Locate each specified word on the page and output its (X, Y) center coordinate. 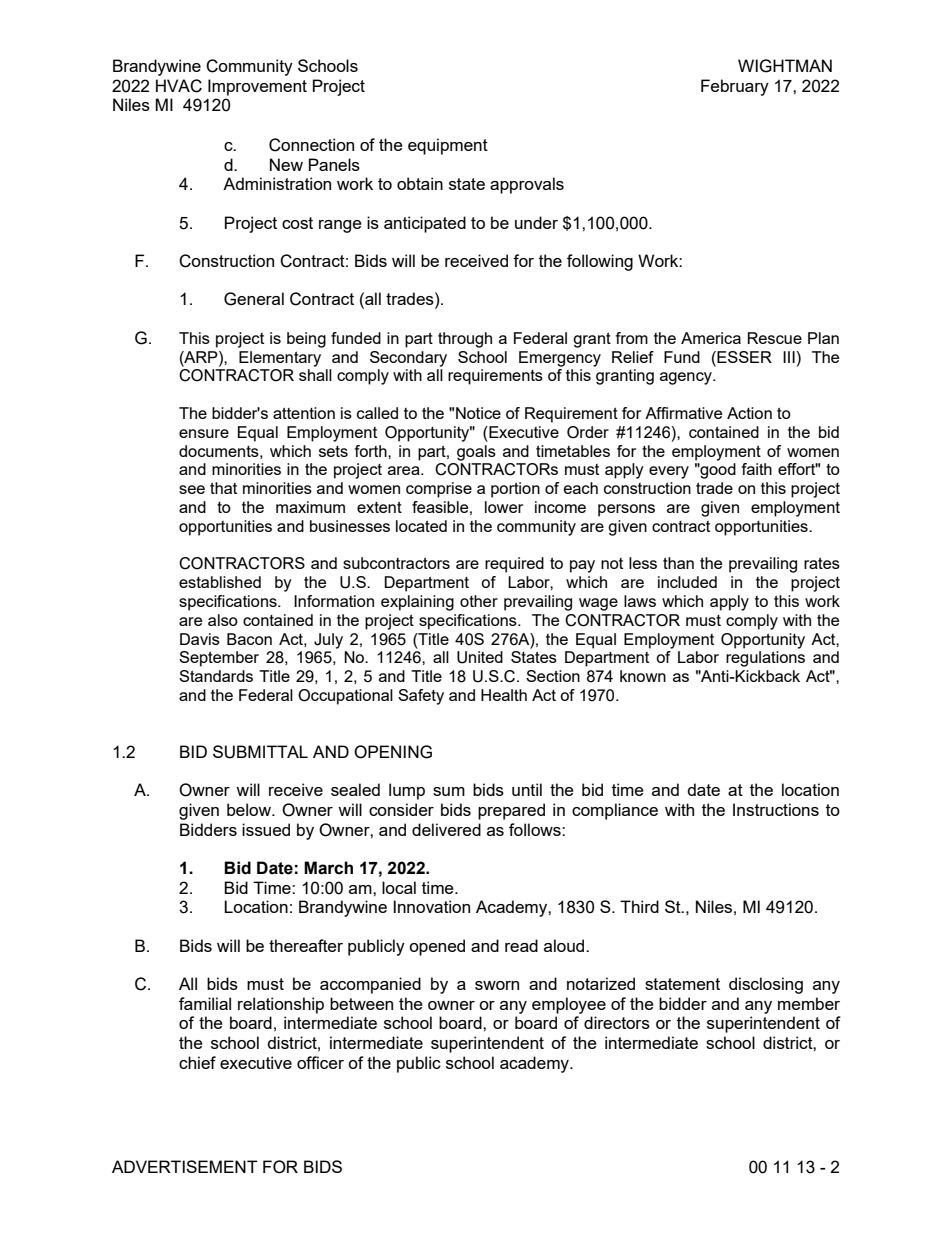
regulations (765, 659)
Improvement (257, 87)
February (735, 87)
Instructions (776, 809)
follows (536, 829)
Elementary (280, 359)
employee (569, 1005)
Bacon (249, 639)
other (479, 601)
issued (266, 829)
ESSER (743, 357)
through (465, 340)
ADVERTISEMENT (185, 1166)
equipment (448, 146)
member (809, 1003)
